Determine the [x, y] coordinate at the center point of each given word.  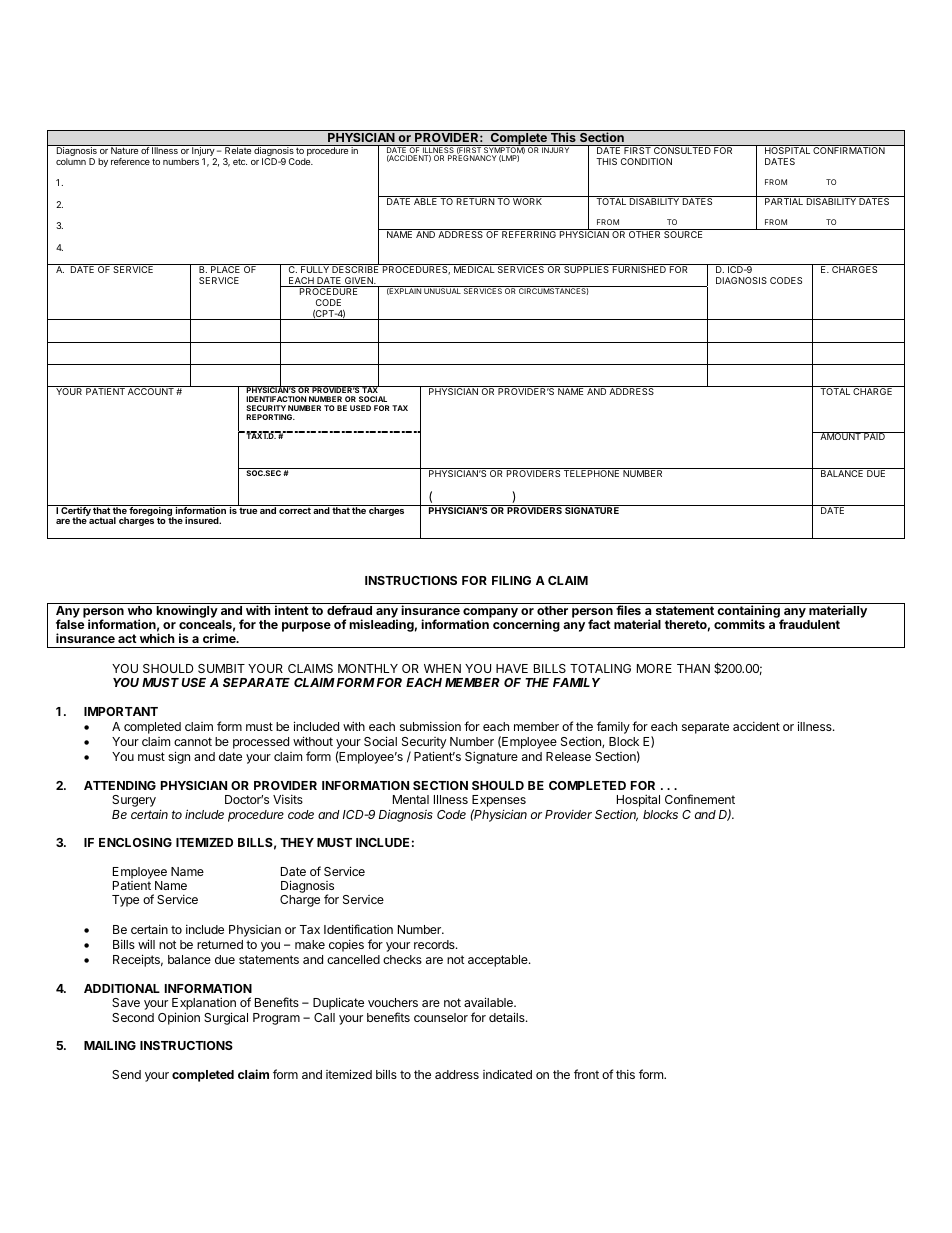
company [490, 614]
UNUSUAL [442, 290]
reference [130, 161]
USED [360, 408]
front [586, 1074]
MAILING [110, 1045]
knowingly [187, 611]
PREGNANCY [472, 158]
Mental [411, 799]
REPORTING [270, 417]
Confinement [700, 799]
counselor [441, 1017]
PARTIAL [784, 200]
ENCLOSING [135, 842]
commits [739, 624]
